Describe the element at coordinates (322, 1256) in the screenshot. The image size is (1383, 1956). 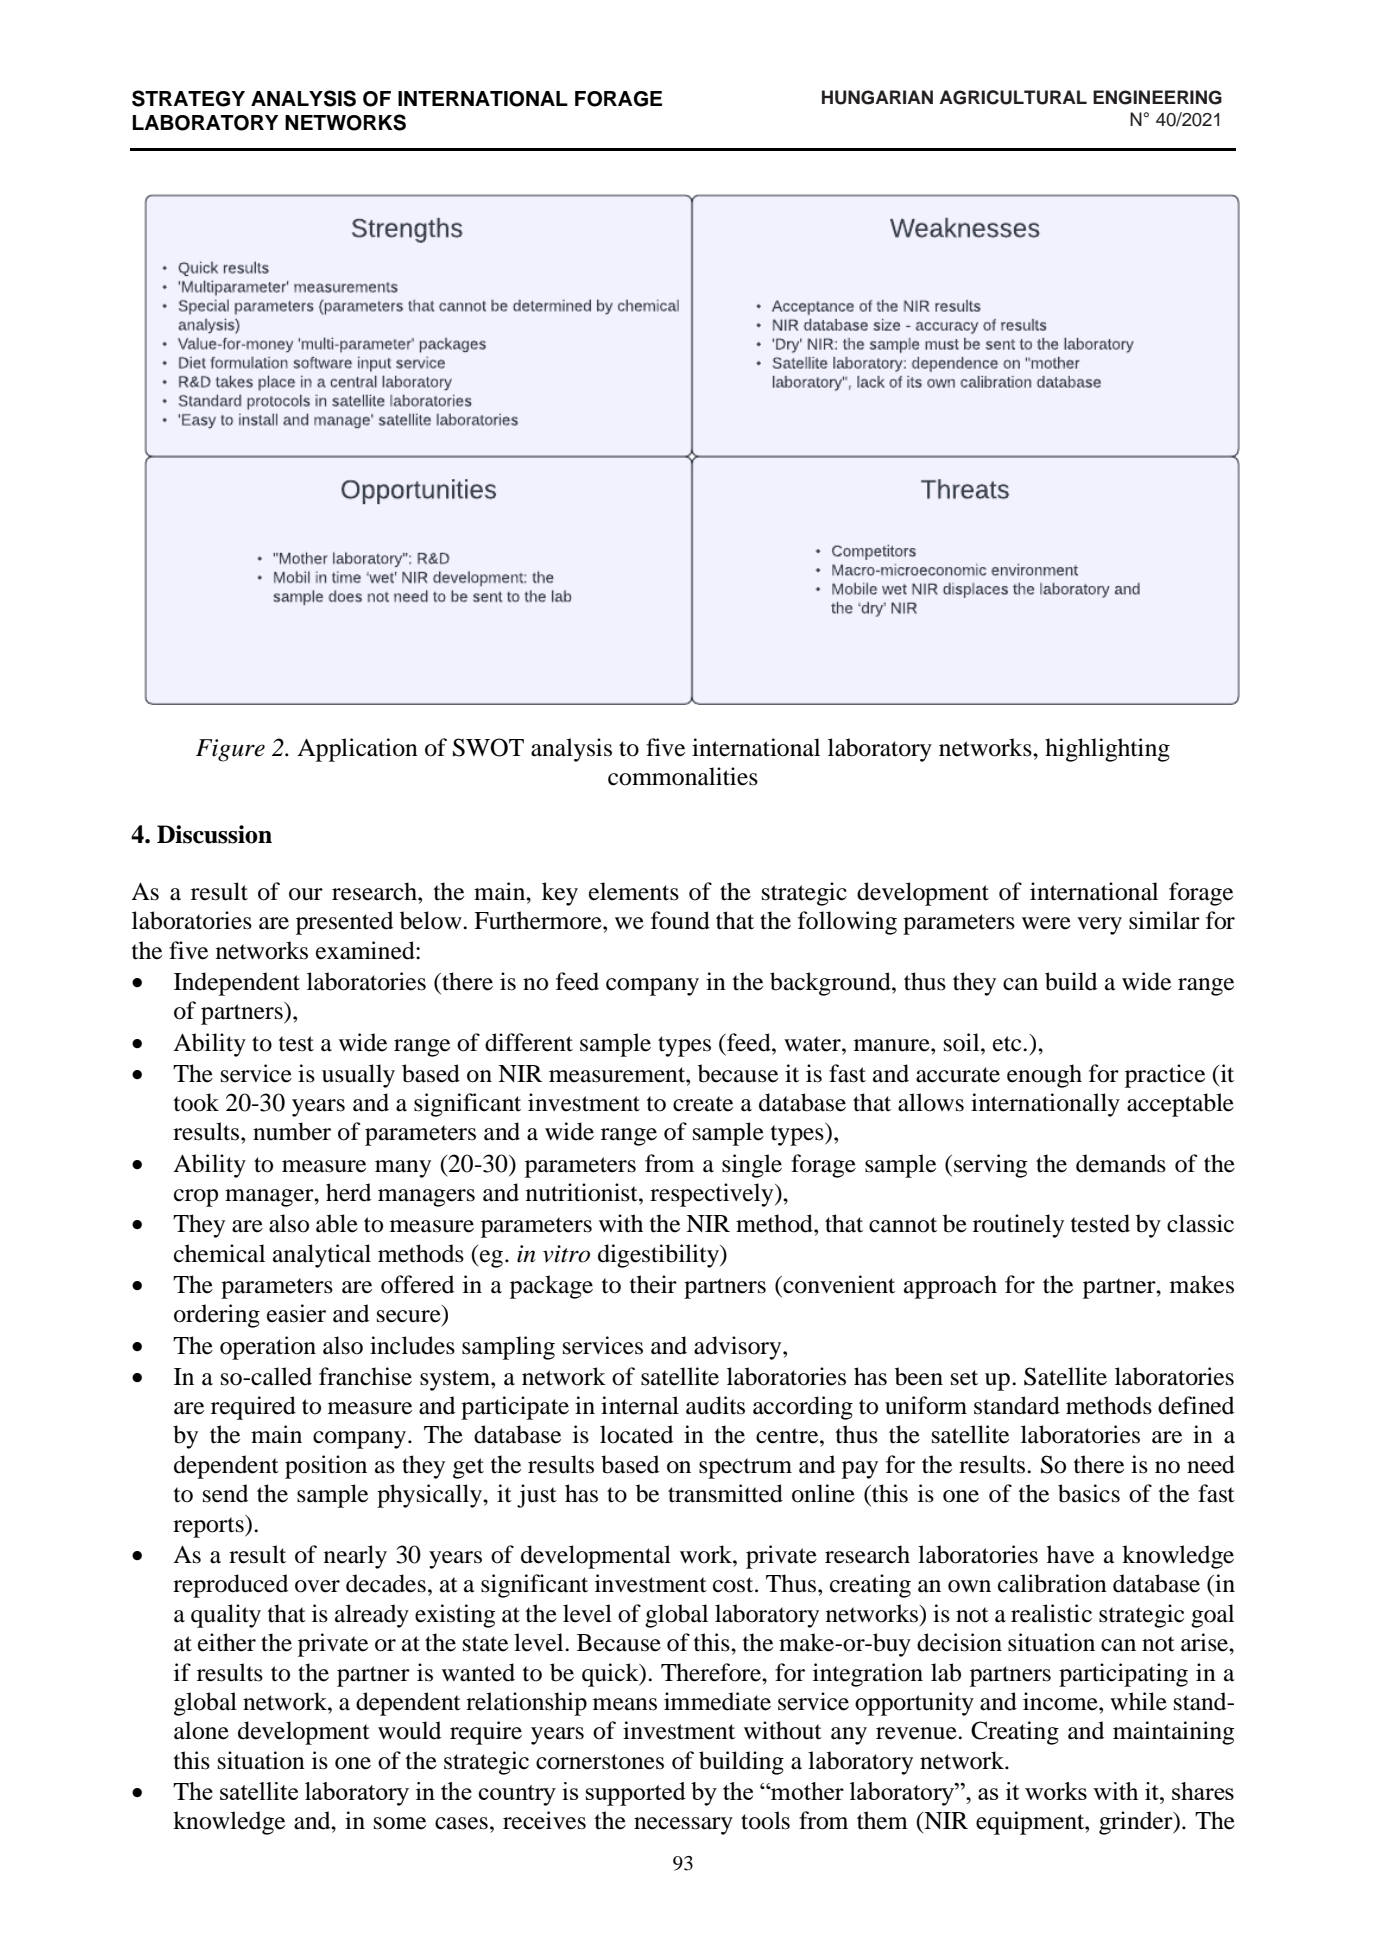
I see `analytical` at that location.
